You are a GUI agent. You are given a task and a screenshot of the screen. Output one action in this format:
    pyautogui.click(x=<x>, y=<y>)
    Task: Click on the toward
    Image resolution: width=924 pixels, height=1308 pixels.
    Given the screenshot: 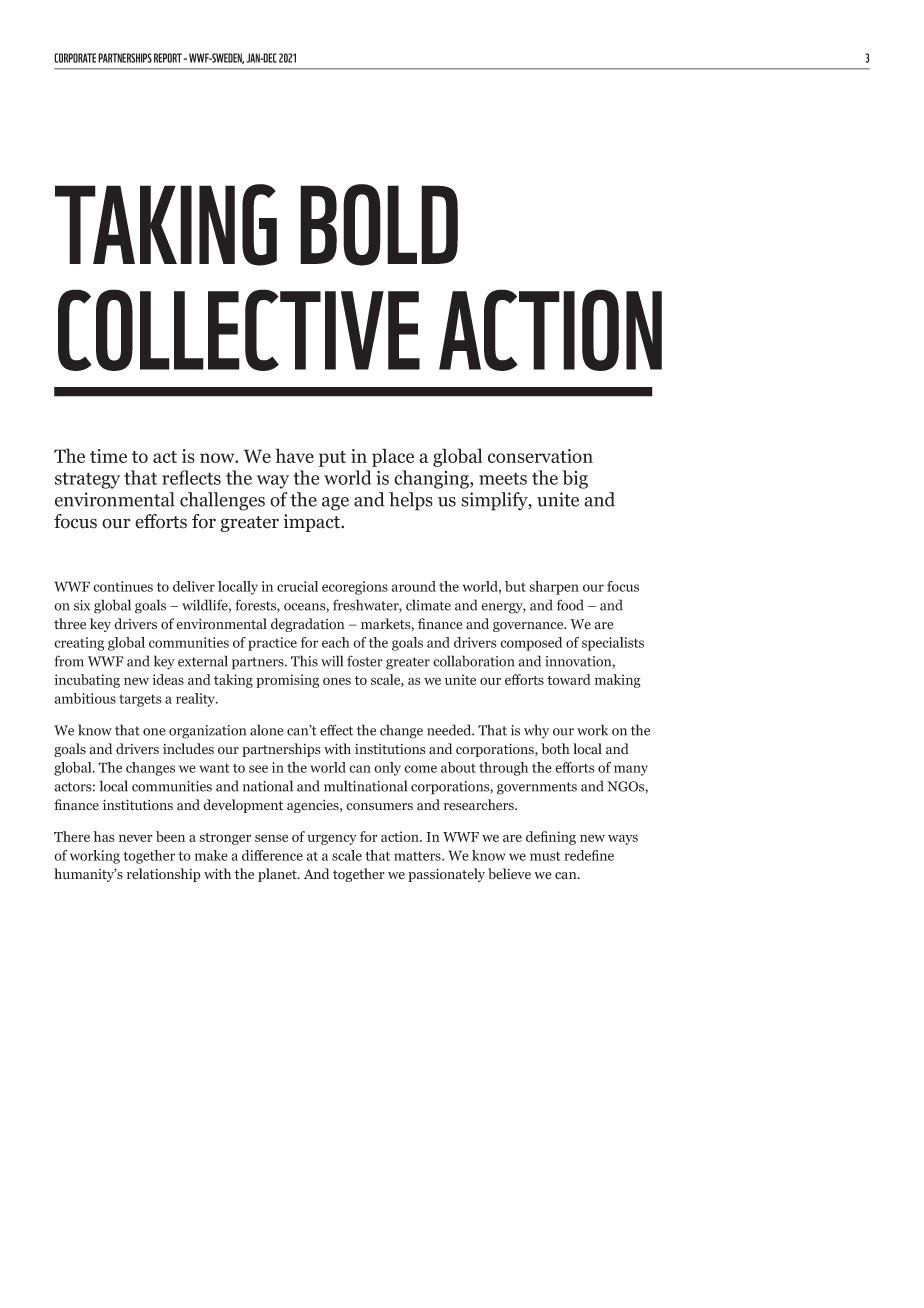 What is the action you would take?
    pyautogui.click(x=569, y=679)
